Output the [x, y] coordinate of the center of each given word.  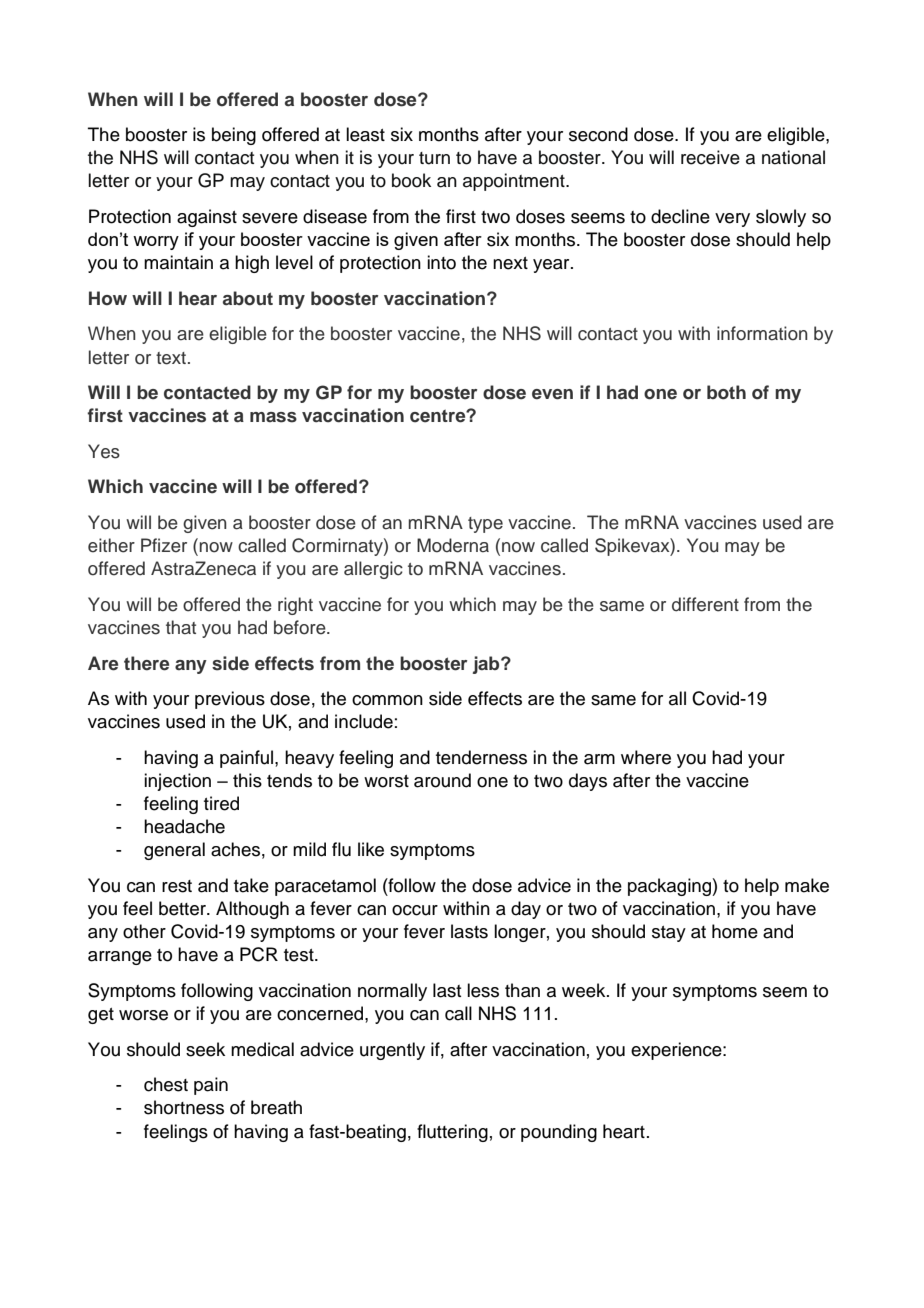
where [646, 757]
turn [434, 158]
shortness [184, 1107]
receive [710, 157]
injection [177, 782]
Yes [104, 451]
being [234, 136]
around [442, 780]
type [485, 525]
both [726, 392]
